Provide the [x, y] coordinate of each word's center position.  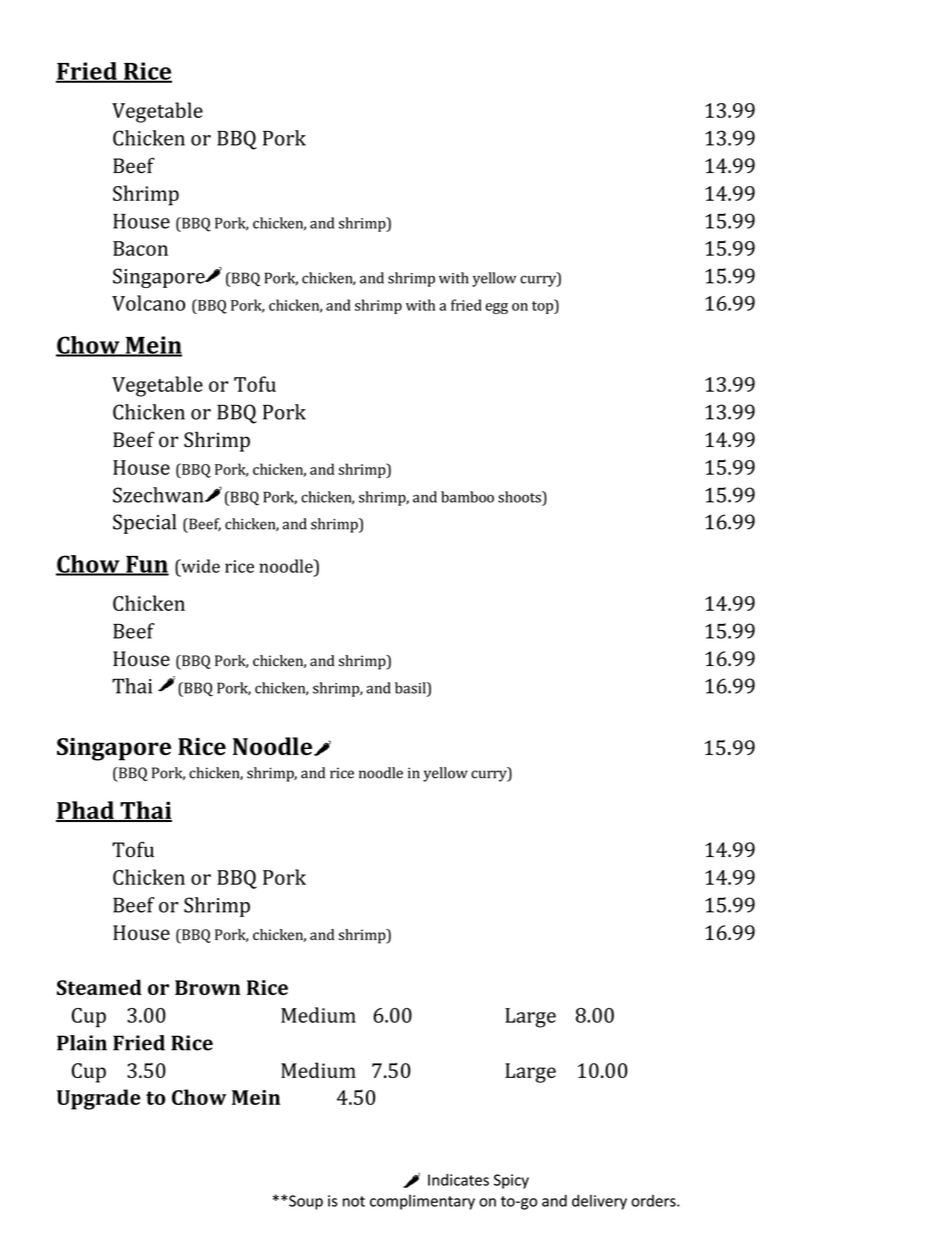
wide [199, 566]
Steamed [99, 987]
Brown [208, 987]
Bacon [140, 248]
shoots [520, 497]
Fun [146, 565]
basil [411, 689]
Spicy [511, 1181]
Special [144, 524]
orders [654, 1201]
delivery [599, 1202]
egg [497, 308]
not [354, 1201]
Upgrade [99, 1099]
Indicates [458, 1180]
